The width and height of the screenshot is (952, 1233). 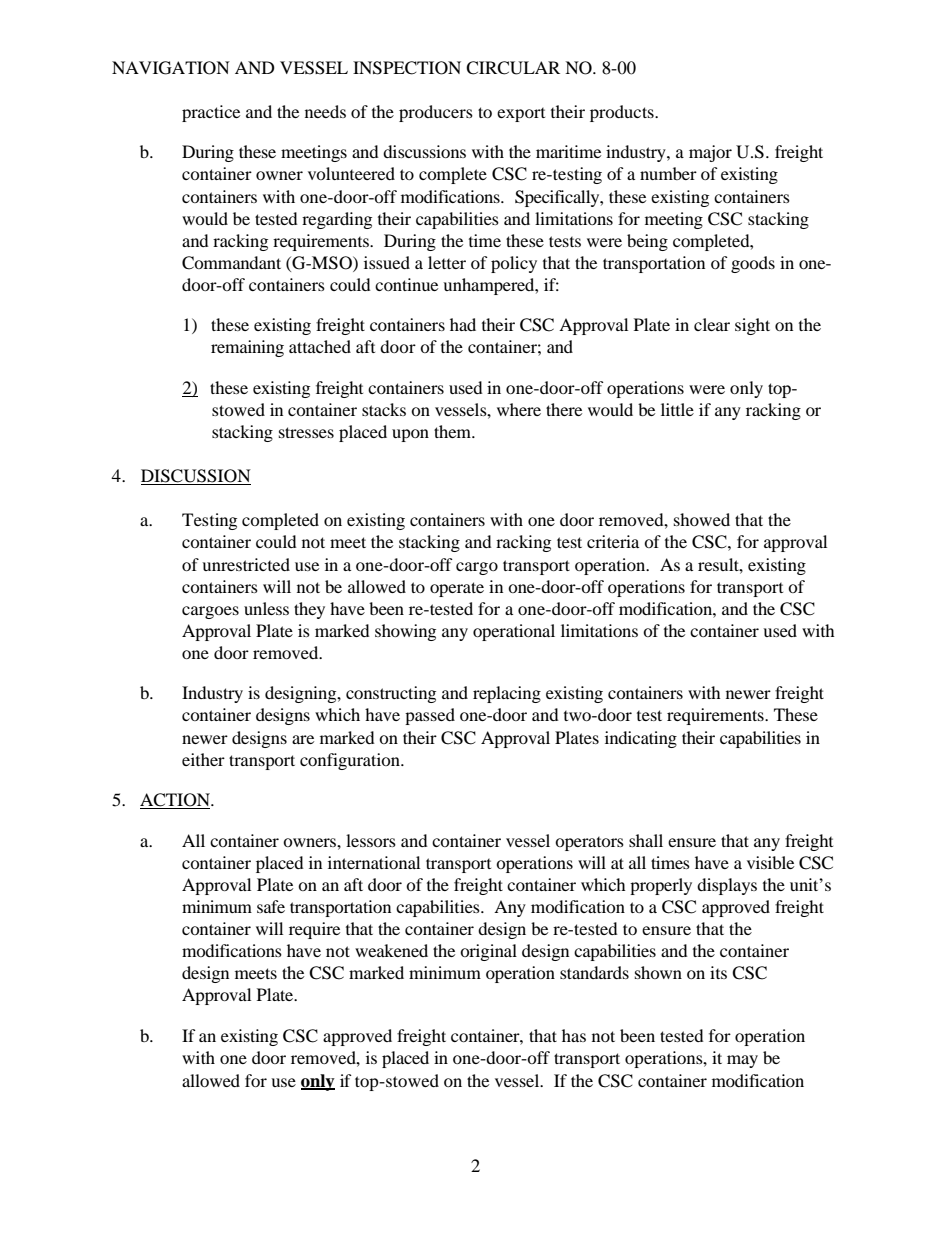 What do you see at coordinates (246, 564) in the screenshot?
I see `unrestricted` at bounding box center [246, 564].
